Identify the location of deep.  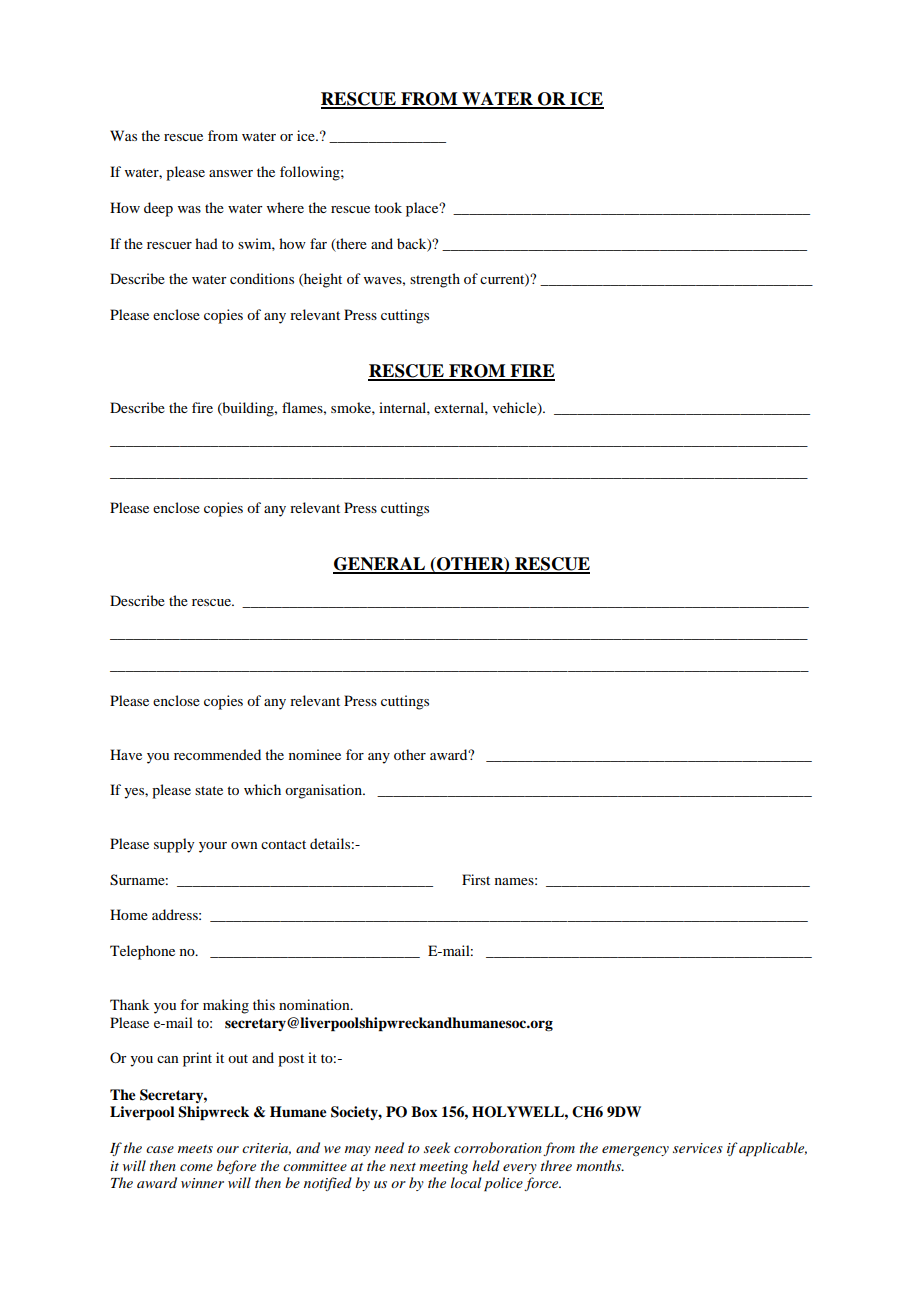
(158, 209).
